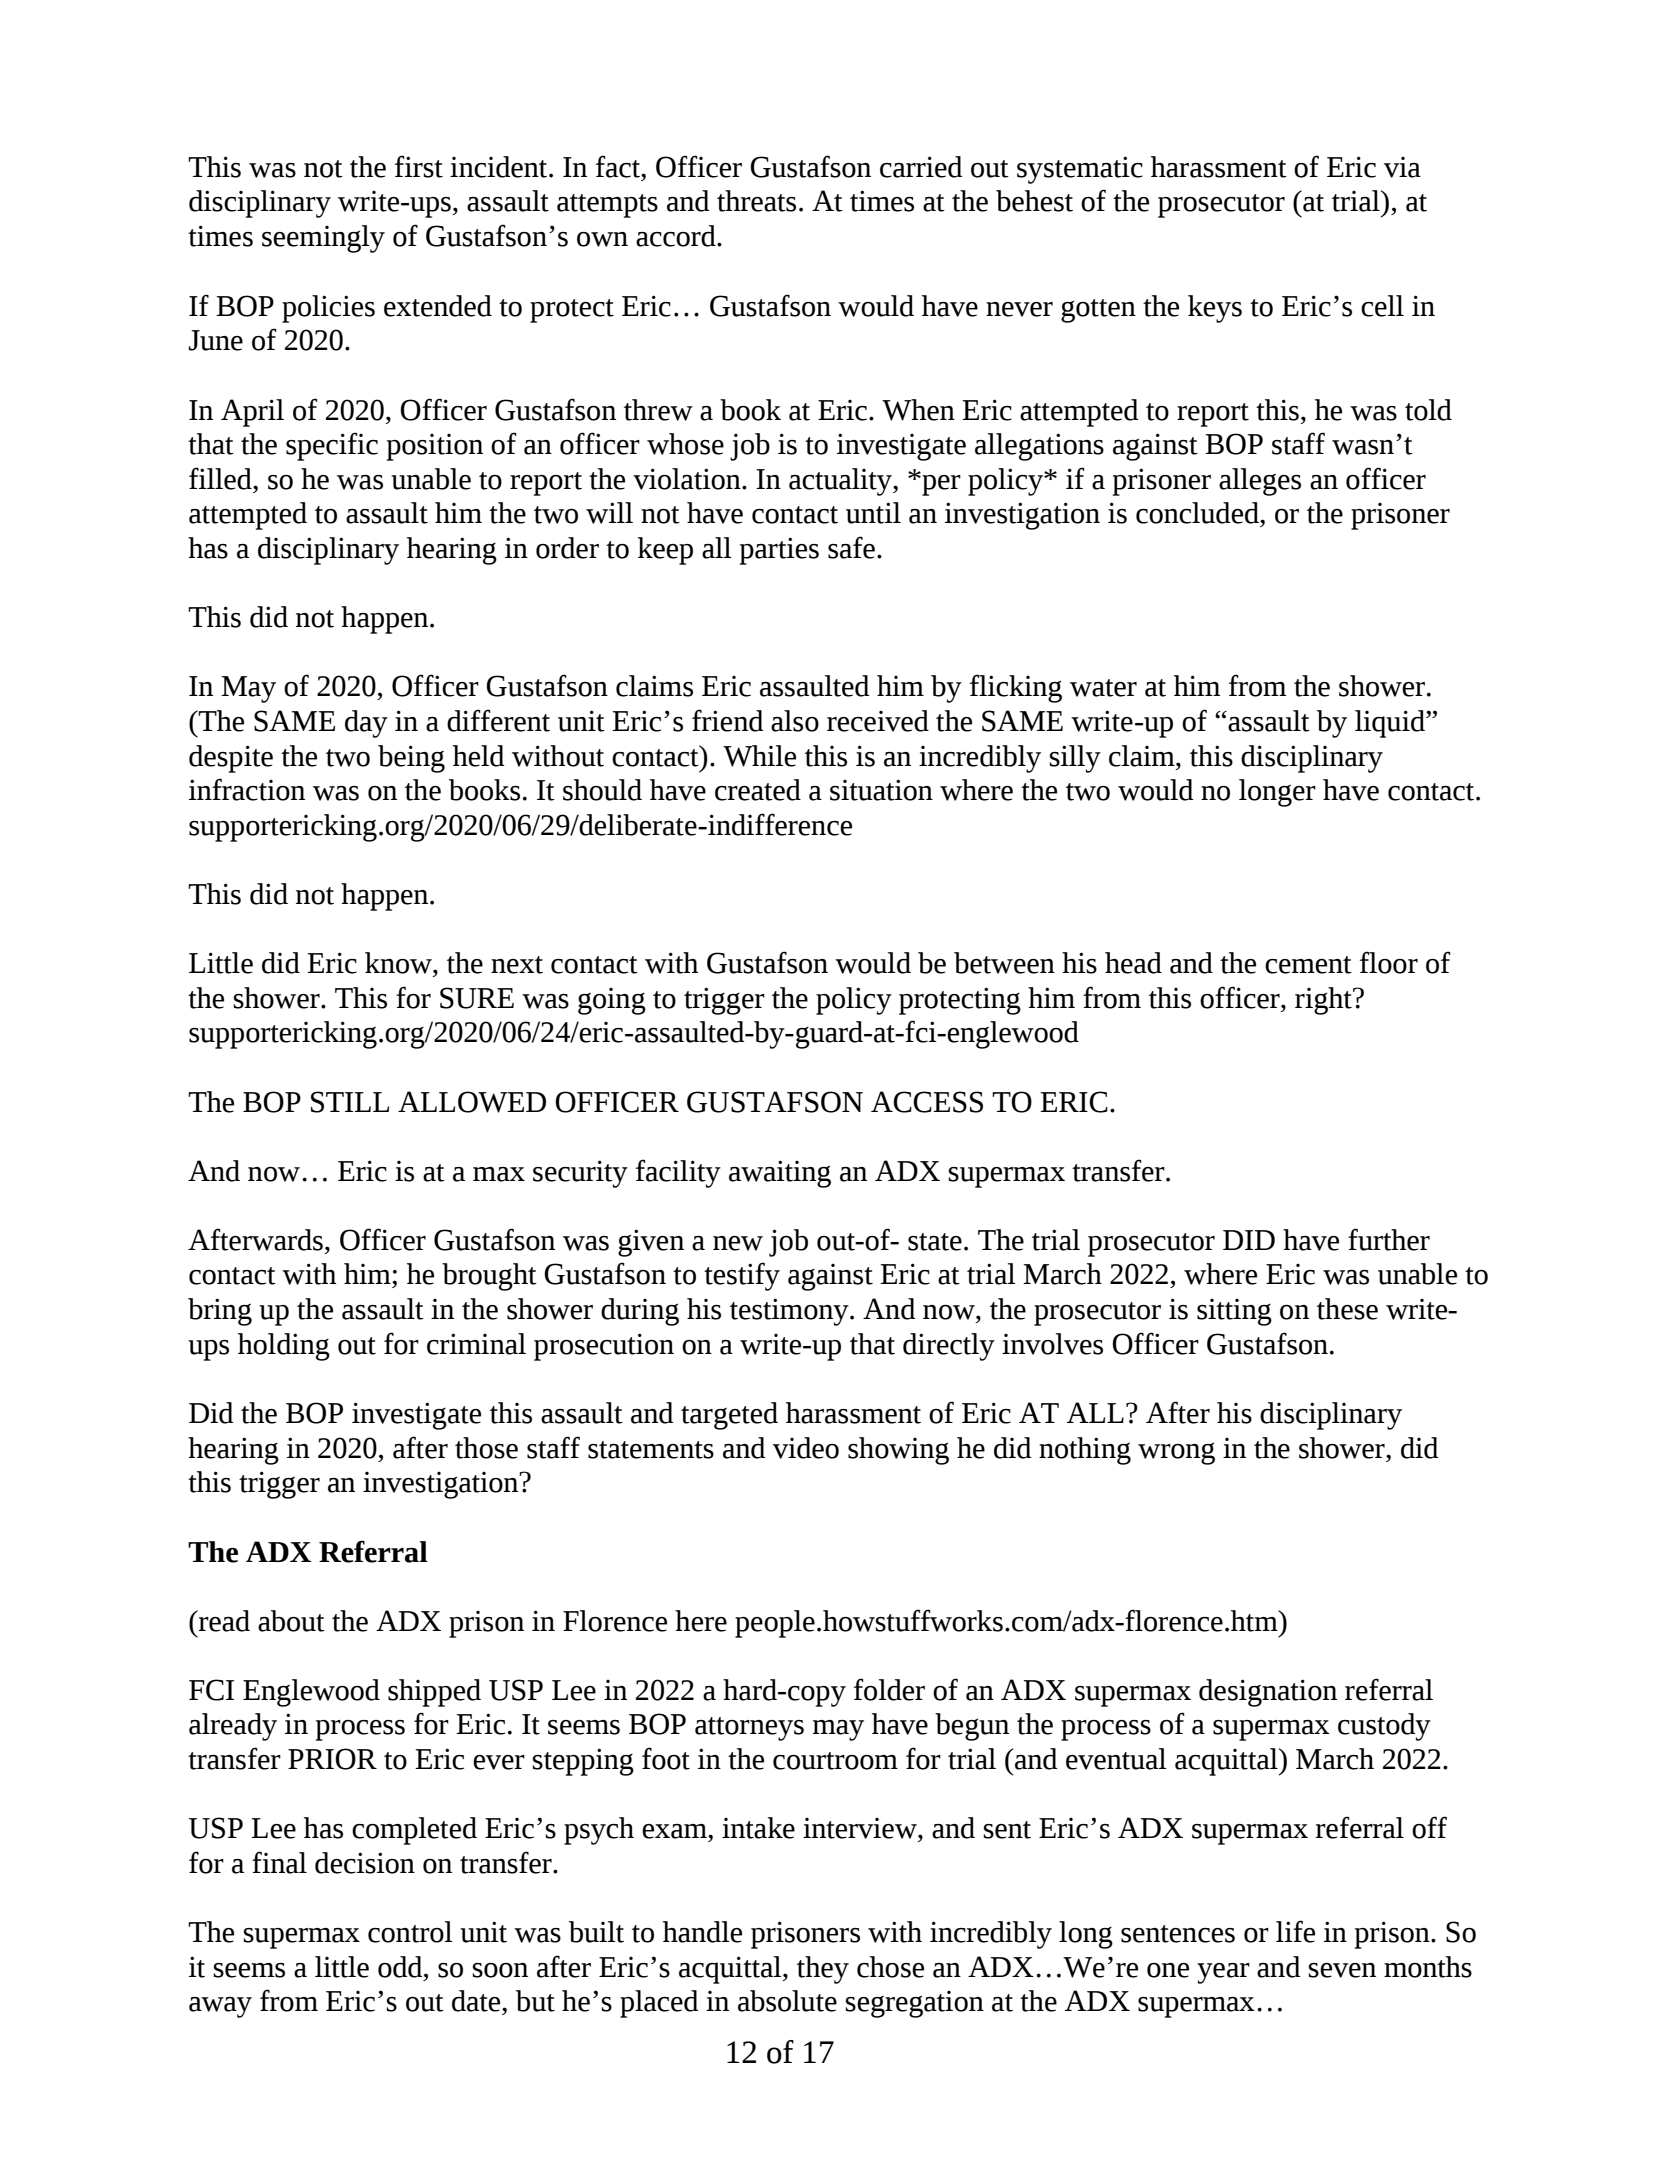 Image resolution: width=1675 pixels, height=2167 pixels. I want to click on threats, so click(756, 201).
